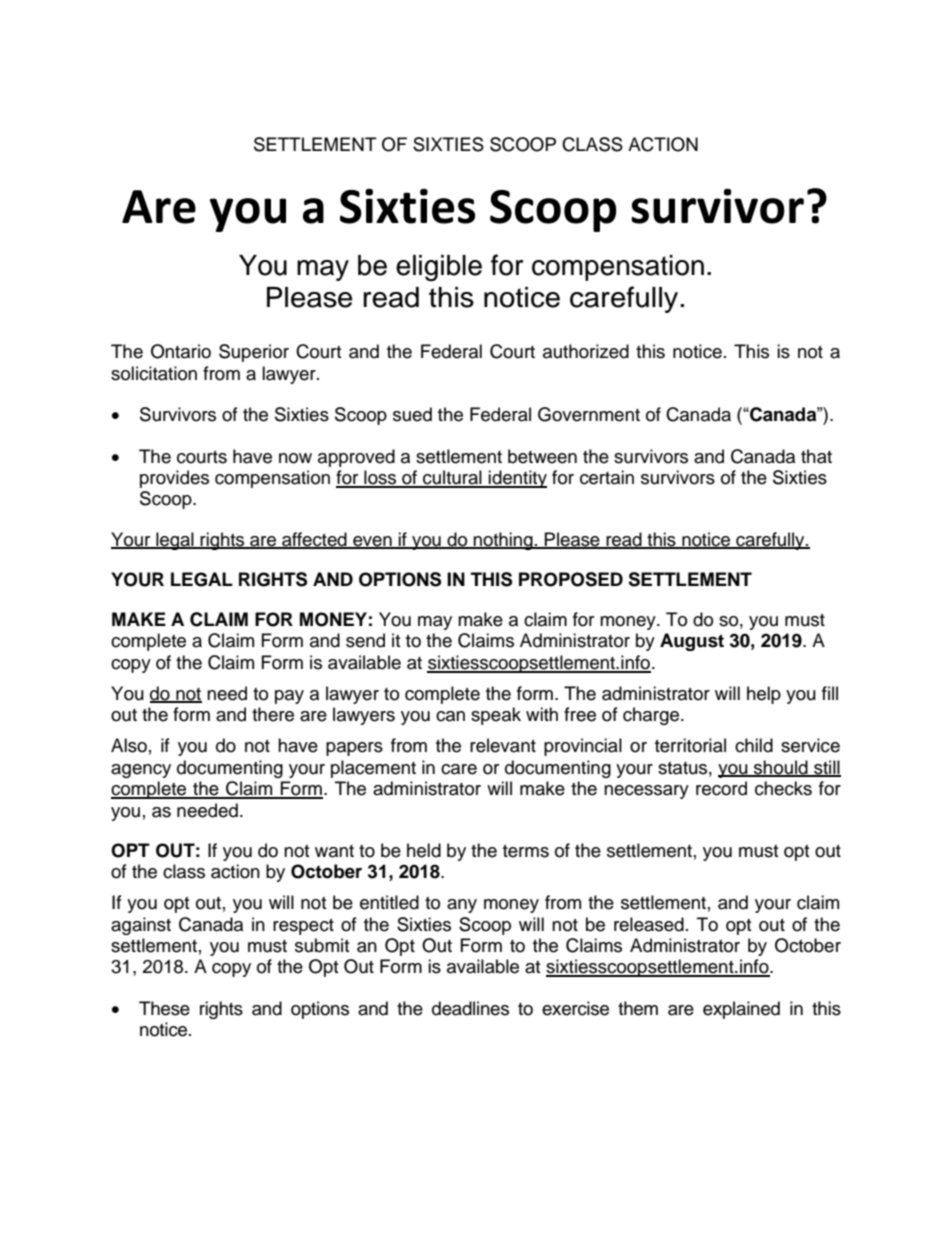 The image size is (952, 1233). I want to click on pay, so click(289, 697).
